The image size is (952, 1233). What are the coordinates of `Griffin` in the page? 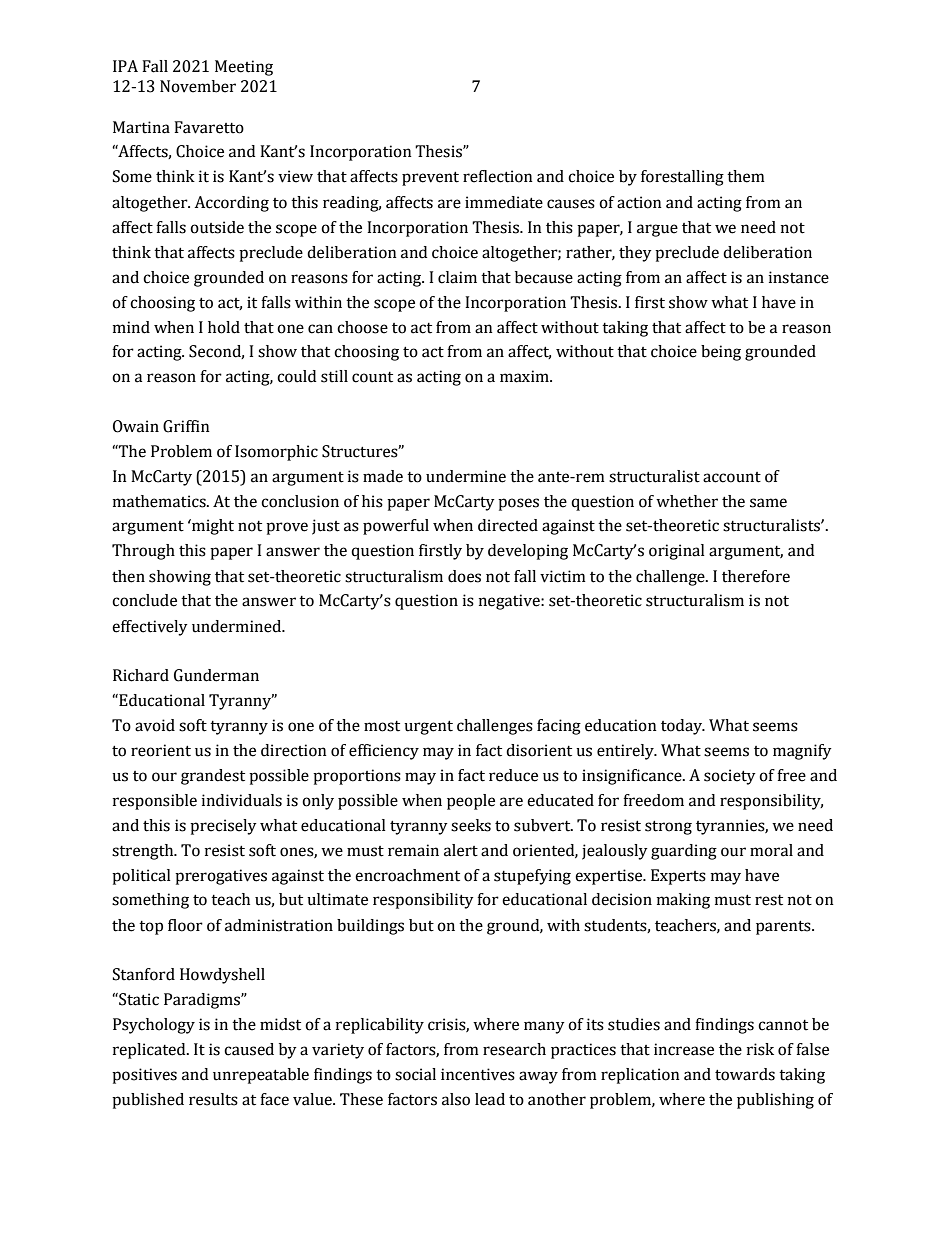 It's located at (186, 426).
